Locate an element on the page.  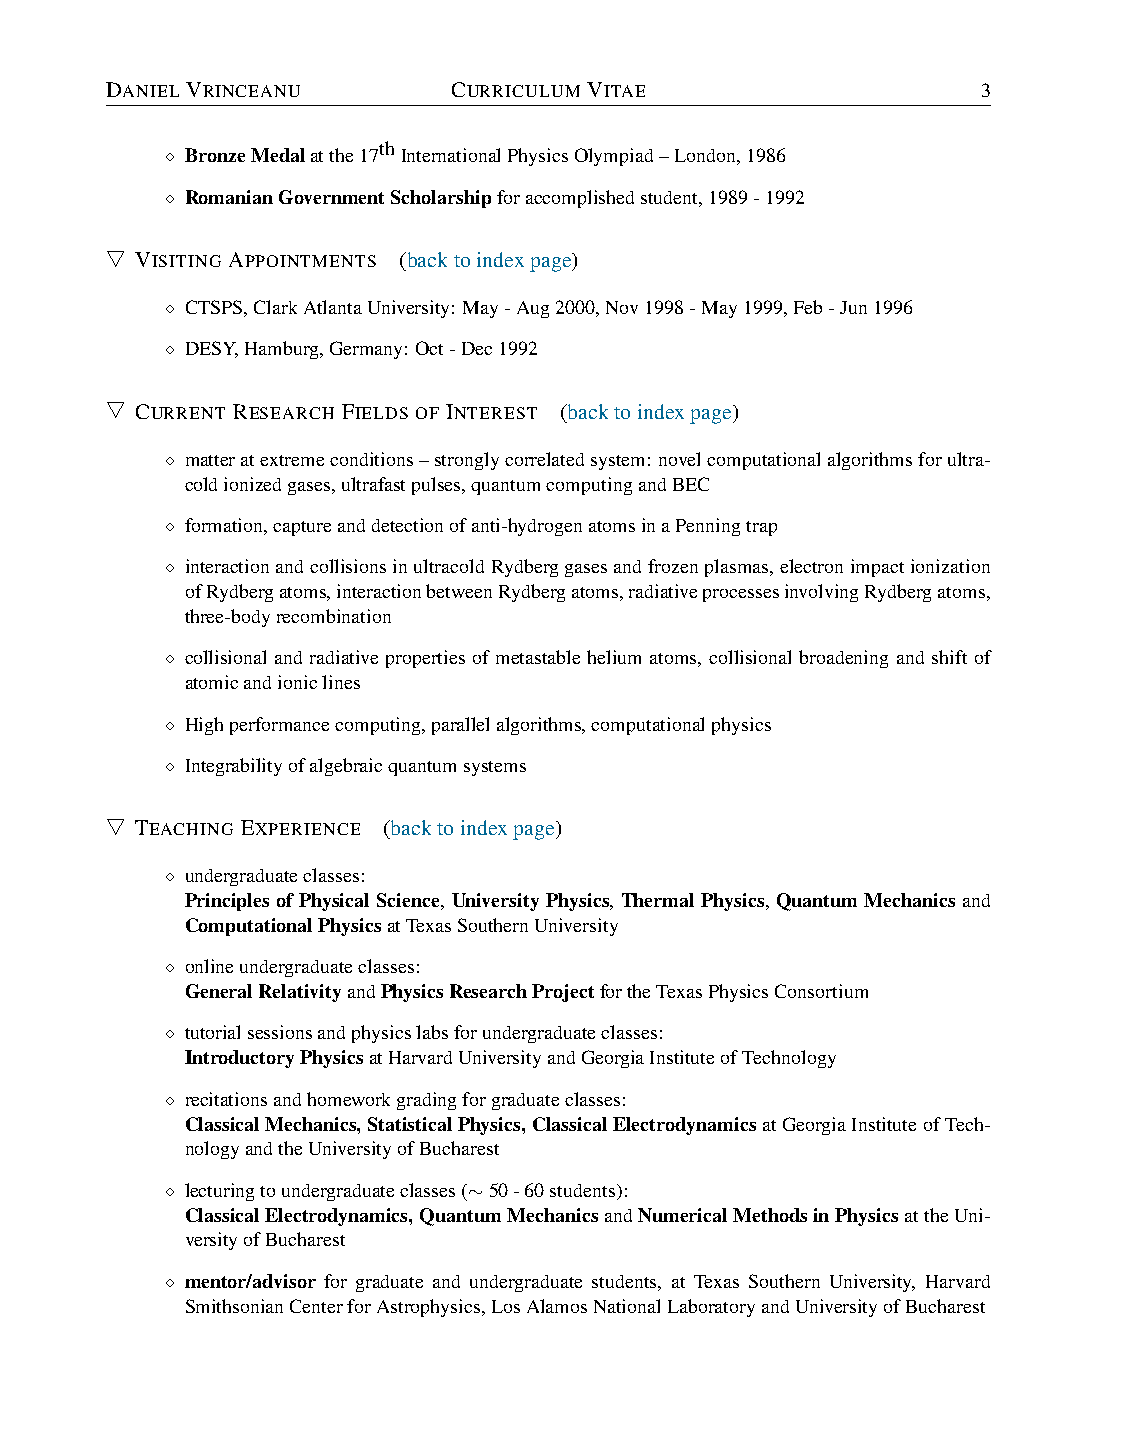
frozen is located at coordinates (673, 566).
